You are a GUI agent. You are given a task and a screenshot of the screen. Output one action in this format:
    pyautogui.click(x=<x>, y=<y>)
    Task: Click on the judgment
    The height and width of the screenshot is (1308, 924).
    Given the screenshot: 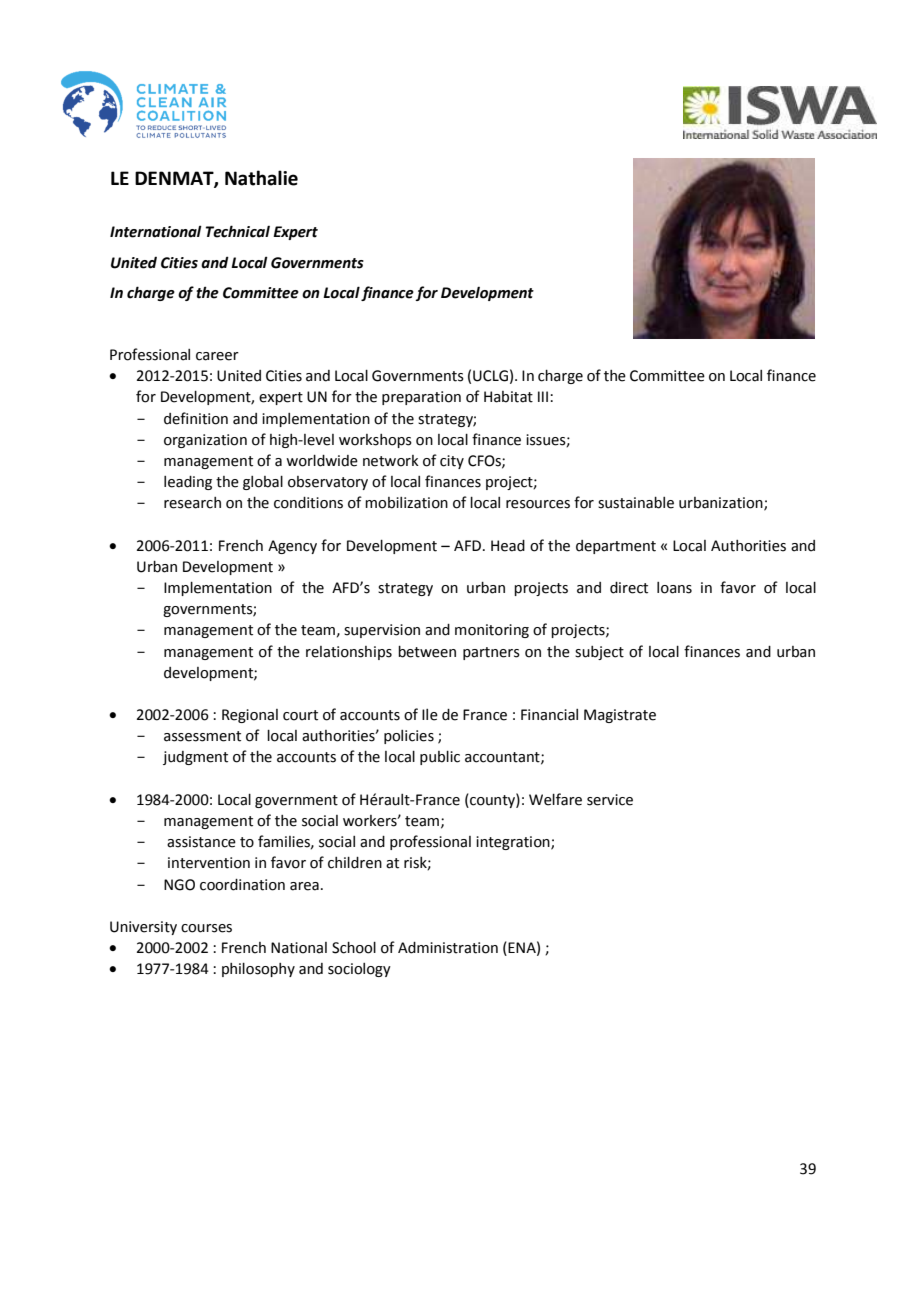 What is the action you would take?
    pyautogui.click(x=195, y=758)
